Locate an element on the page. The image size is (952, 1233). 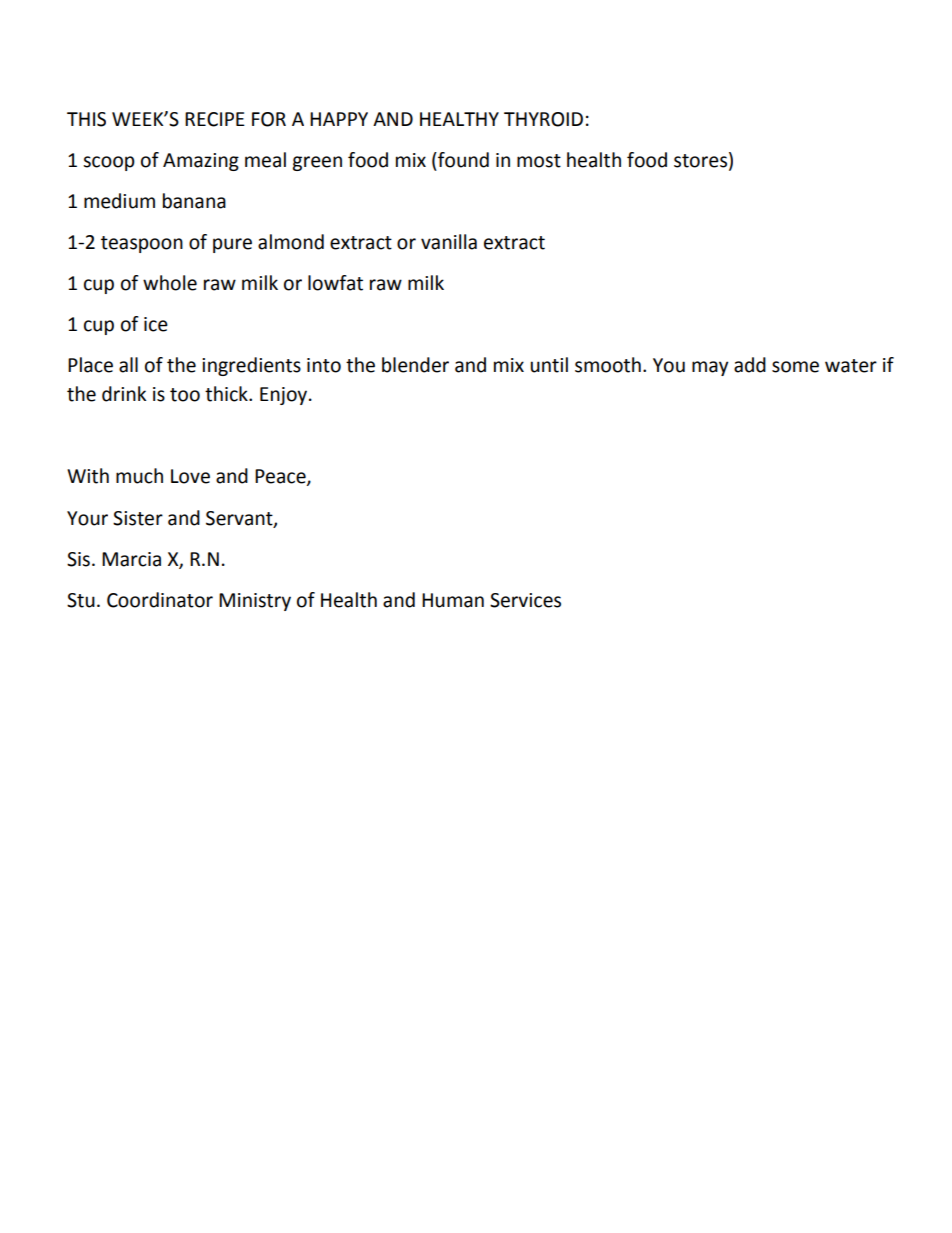
blender is located at coordinates (415, 365).
